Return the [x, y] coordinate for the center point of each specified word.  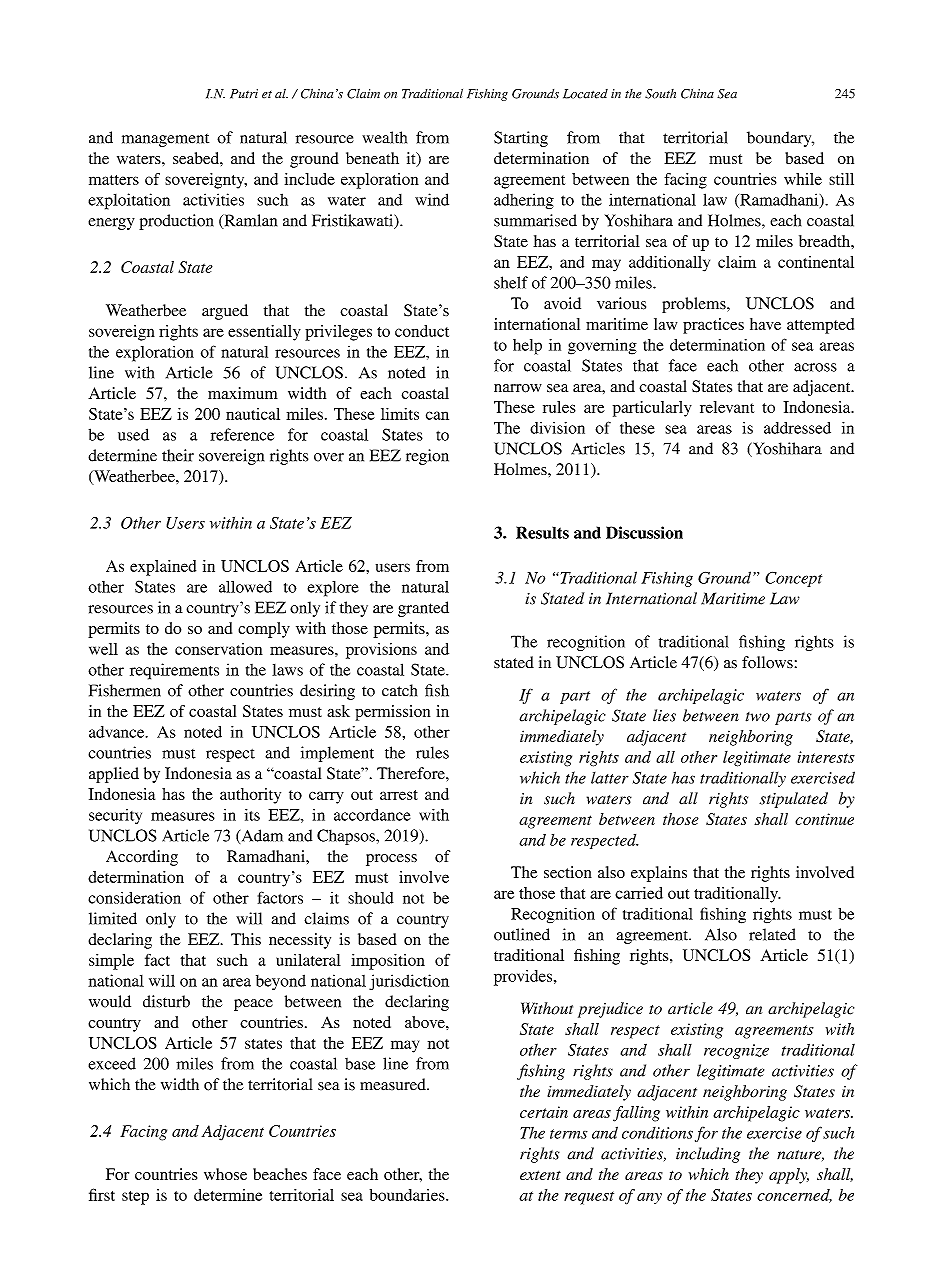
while [803, 179]
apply [789, 1176]
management [165, 140]
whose [225, 1174]
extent [540, 1175]
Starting [521, 139]
